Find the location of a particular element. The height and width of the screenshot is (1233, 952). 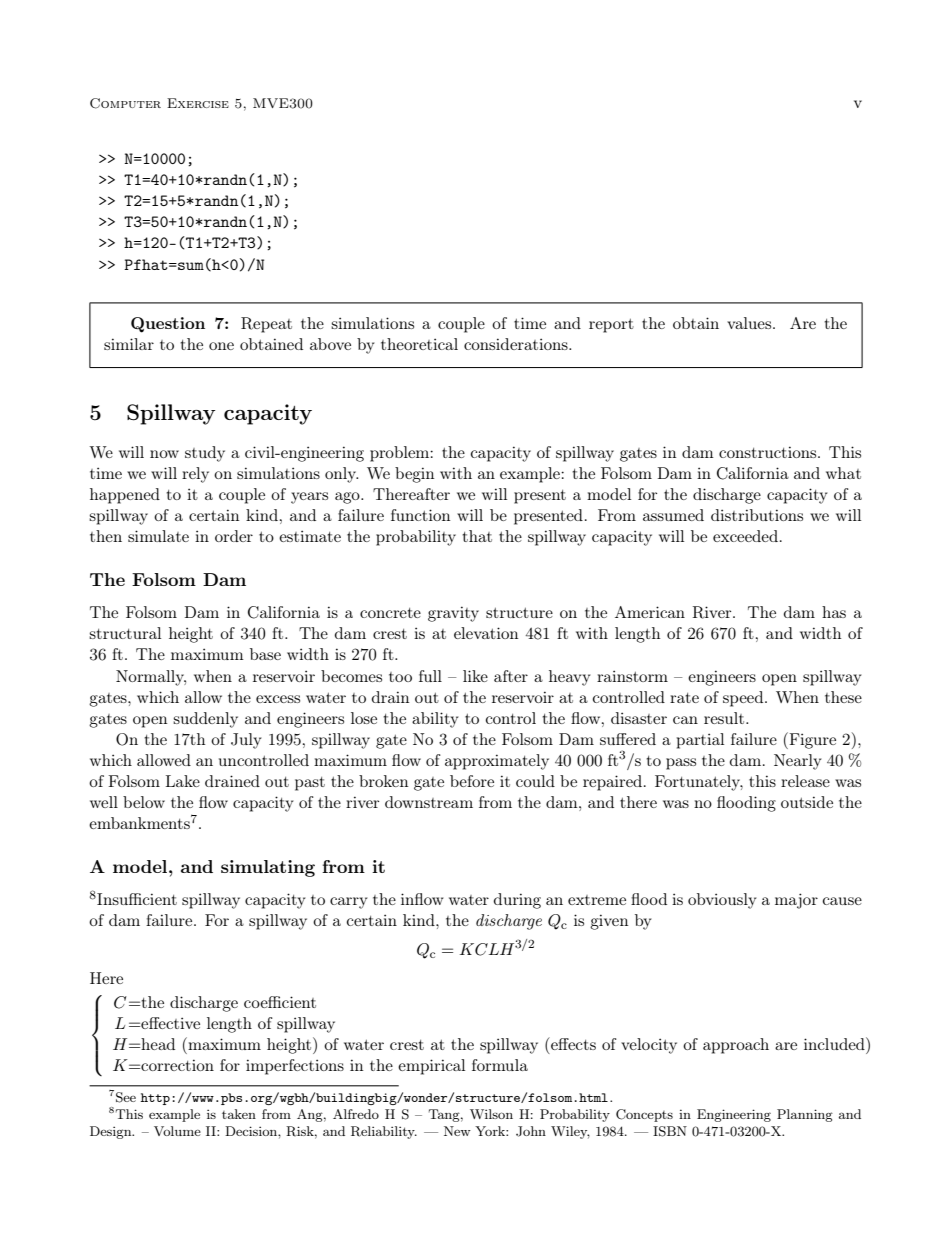

obviously is located at coordinates (722, 901).
